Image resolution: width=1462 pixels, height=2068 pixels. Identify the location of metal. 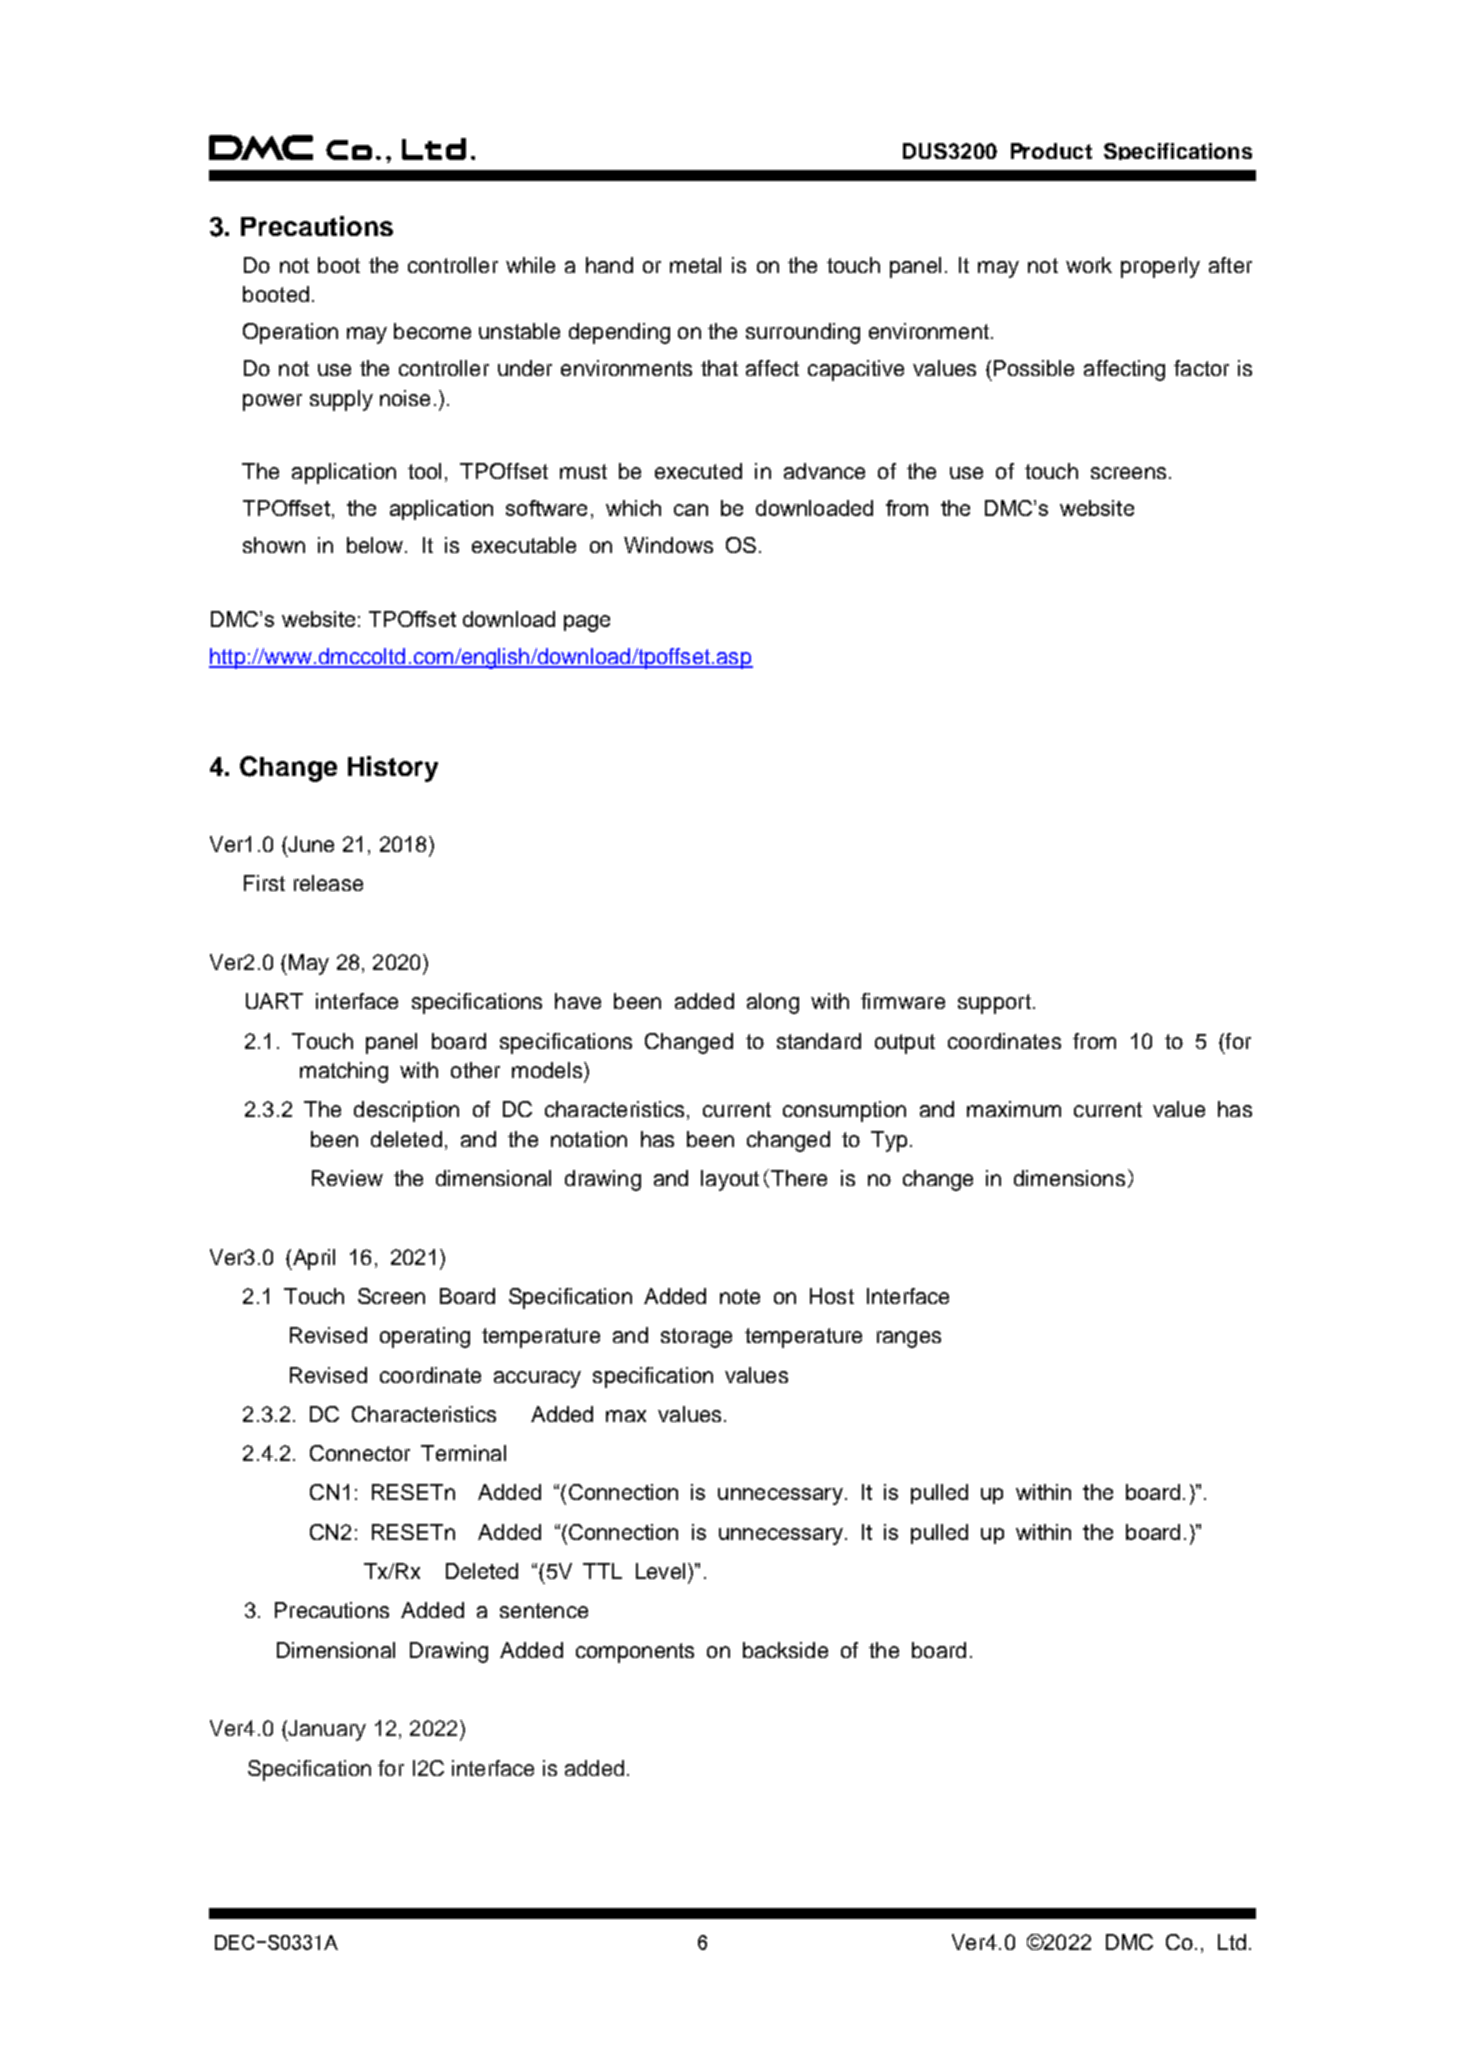
(695, 265).
